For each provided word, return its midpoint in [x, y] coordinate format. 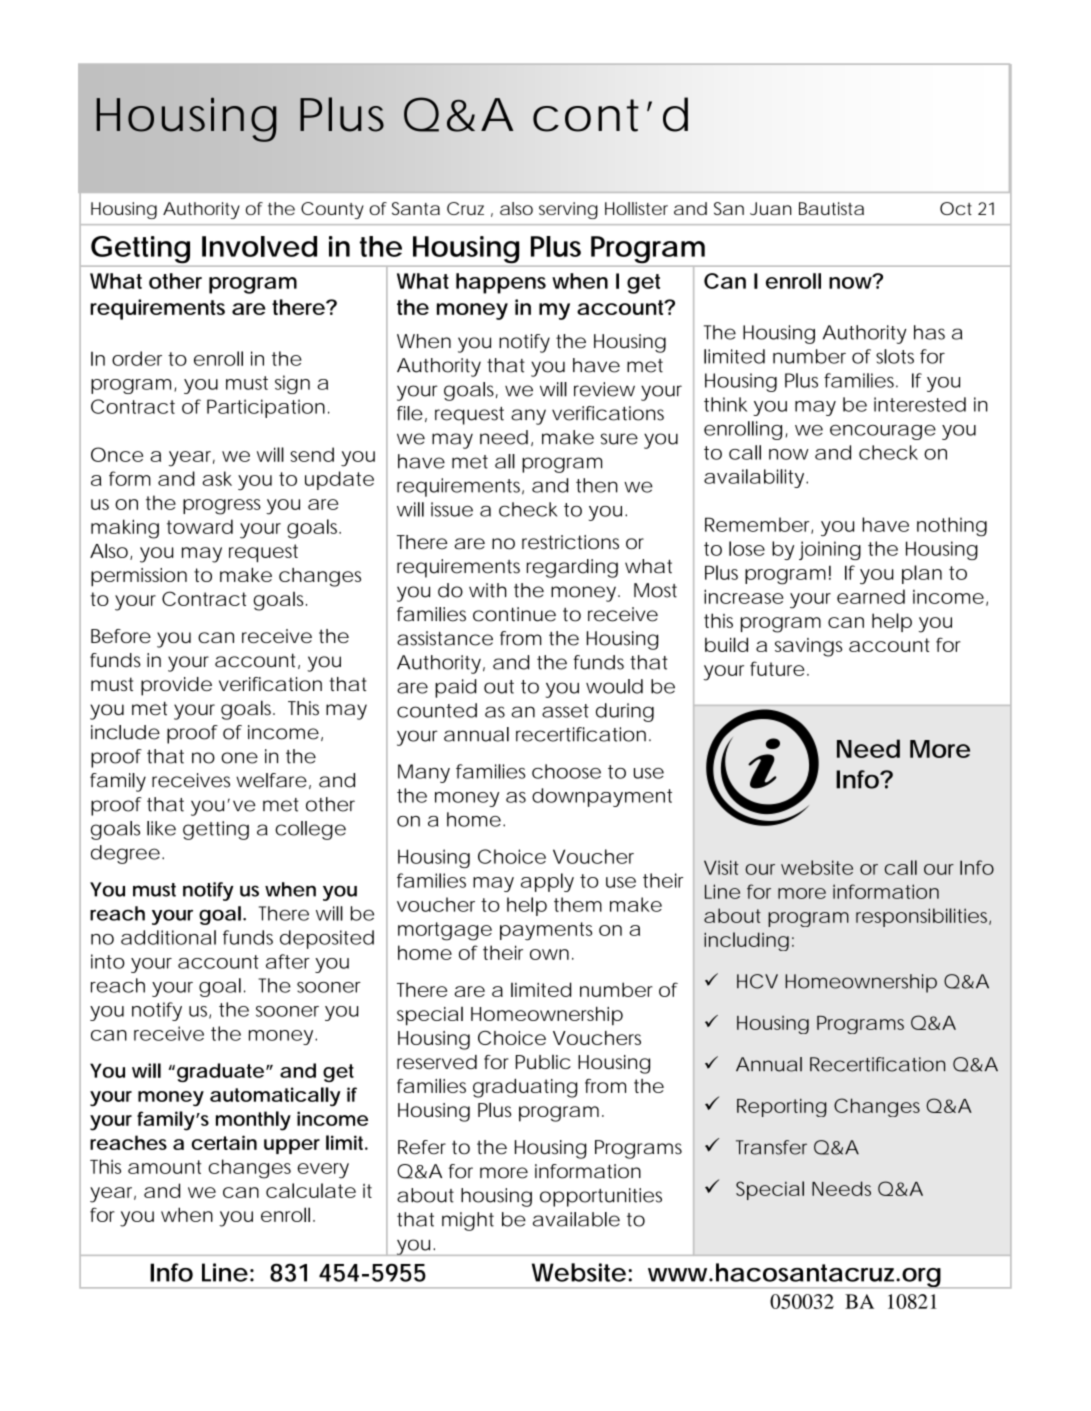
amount [165, 1167]
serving [568, 210]
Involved [259, 246]
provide [176, 686]
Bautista [831, 208]
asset [565, 711]
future [777, 668]
